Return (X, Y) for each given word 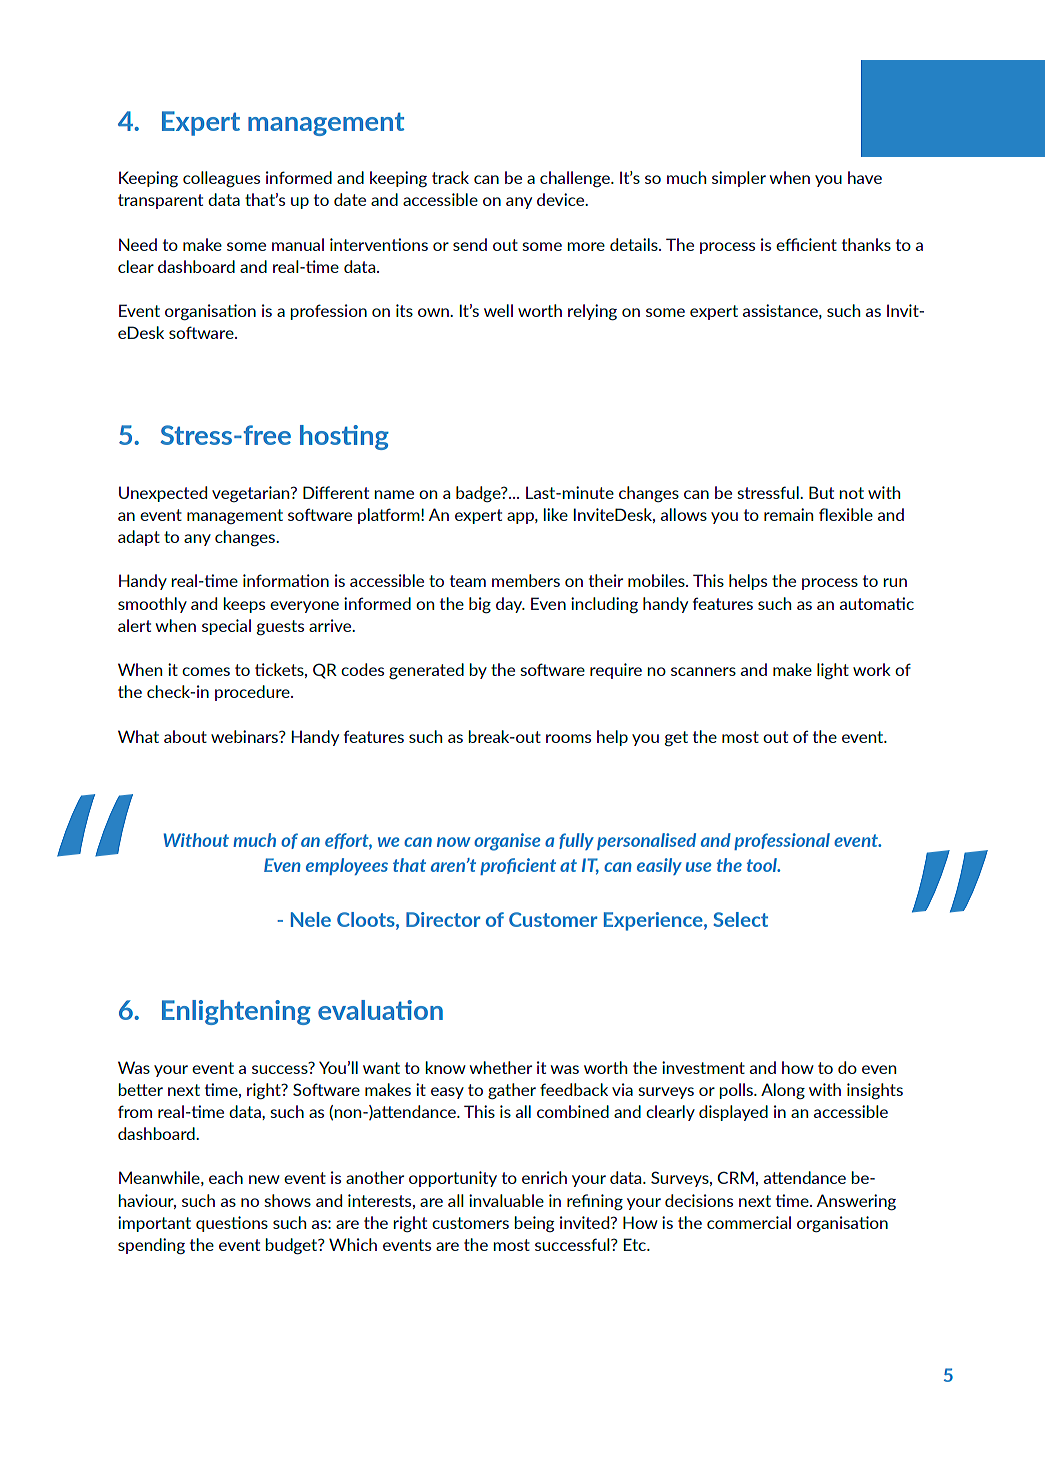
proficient (518, 866)
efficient (806, 244)
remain (788, 514)
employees (347, 866)
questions (232, 1224)
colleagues (221, 179)
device (562, 199)
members (526, 580)
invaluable (506, 1200)
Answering (856, 1202)
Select (740, 919)
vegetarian (252, 494)
